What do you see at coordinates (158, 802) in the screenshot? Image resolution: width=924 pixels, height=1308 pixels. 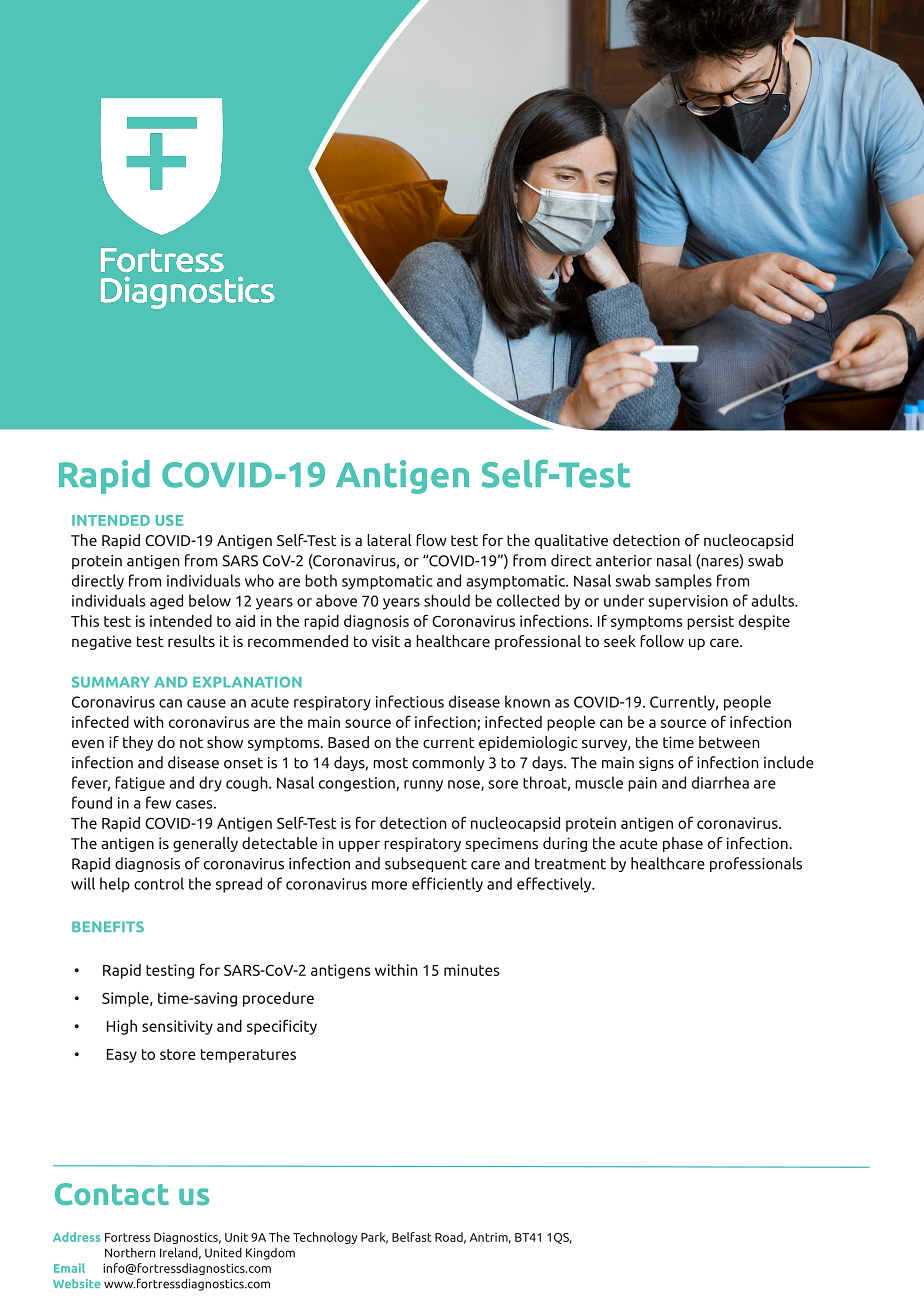 I see `few` at bounding box center [158, 802].
